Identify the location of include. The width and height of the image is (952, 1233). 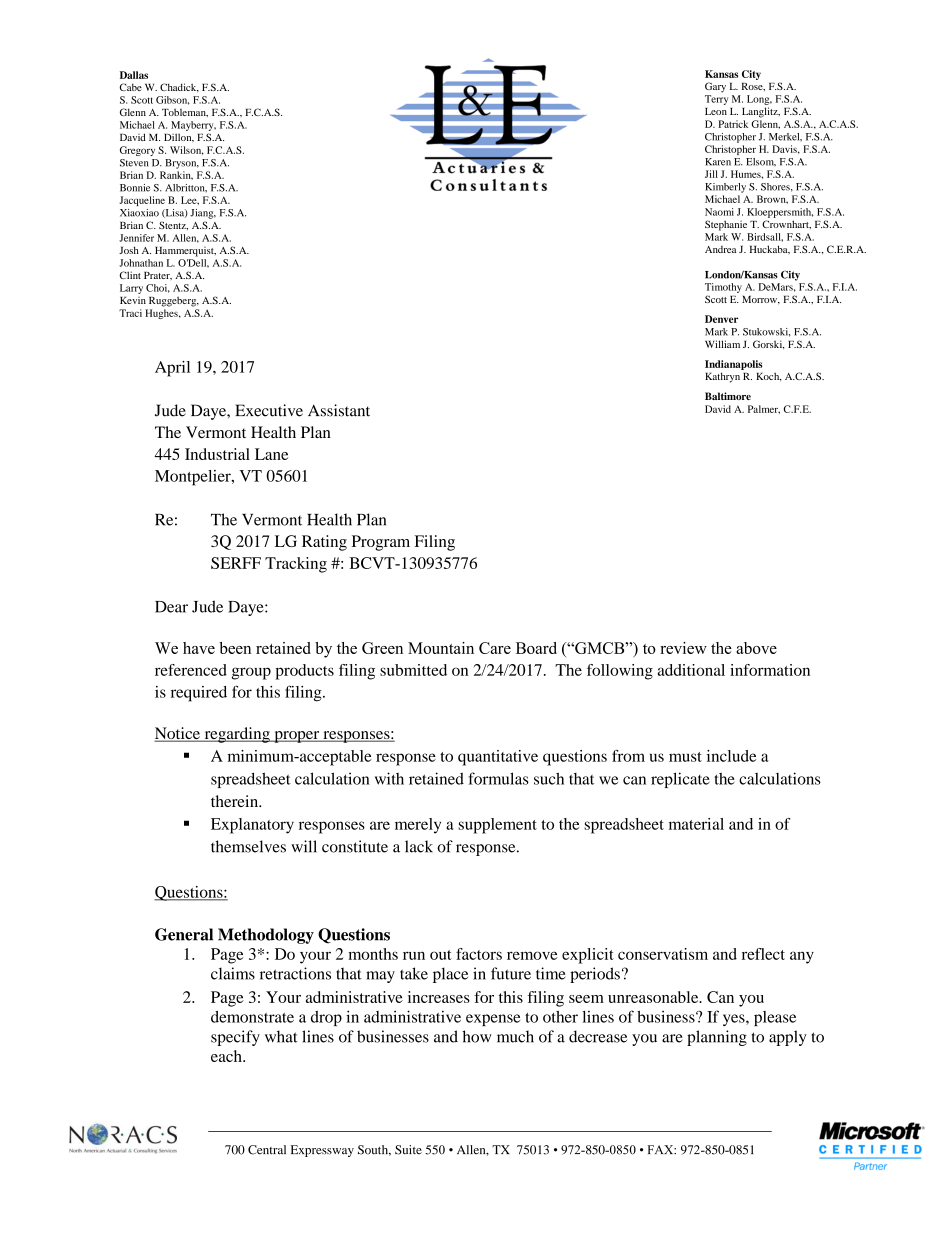
(731, 756).
